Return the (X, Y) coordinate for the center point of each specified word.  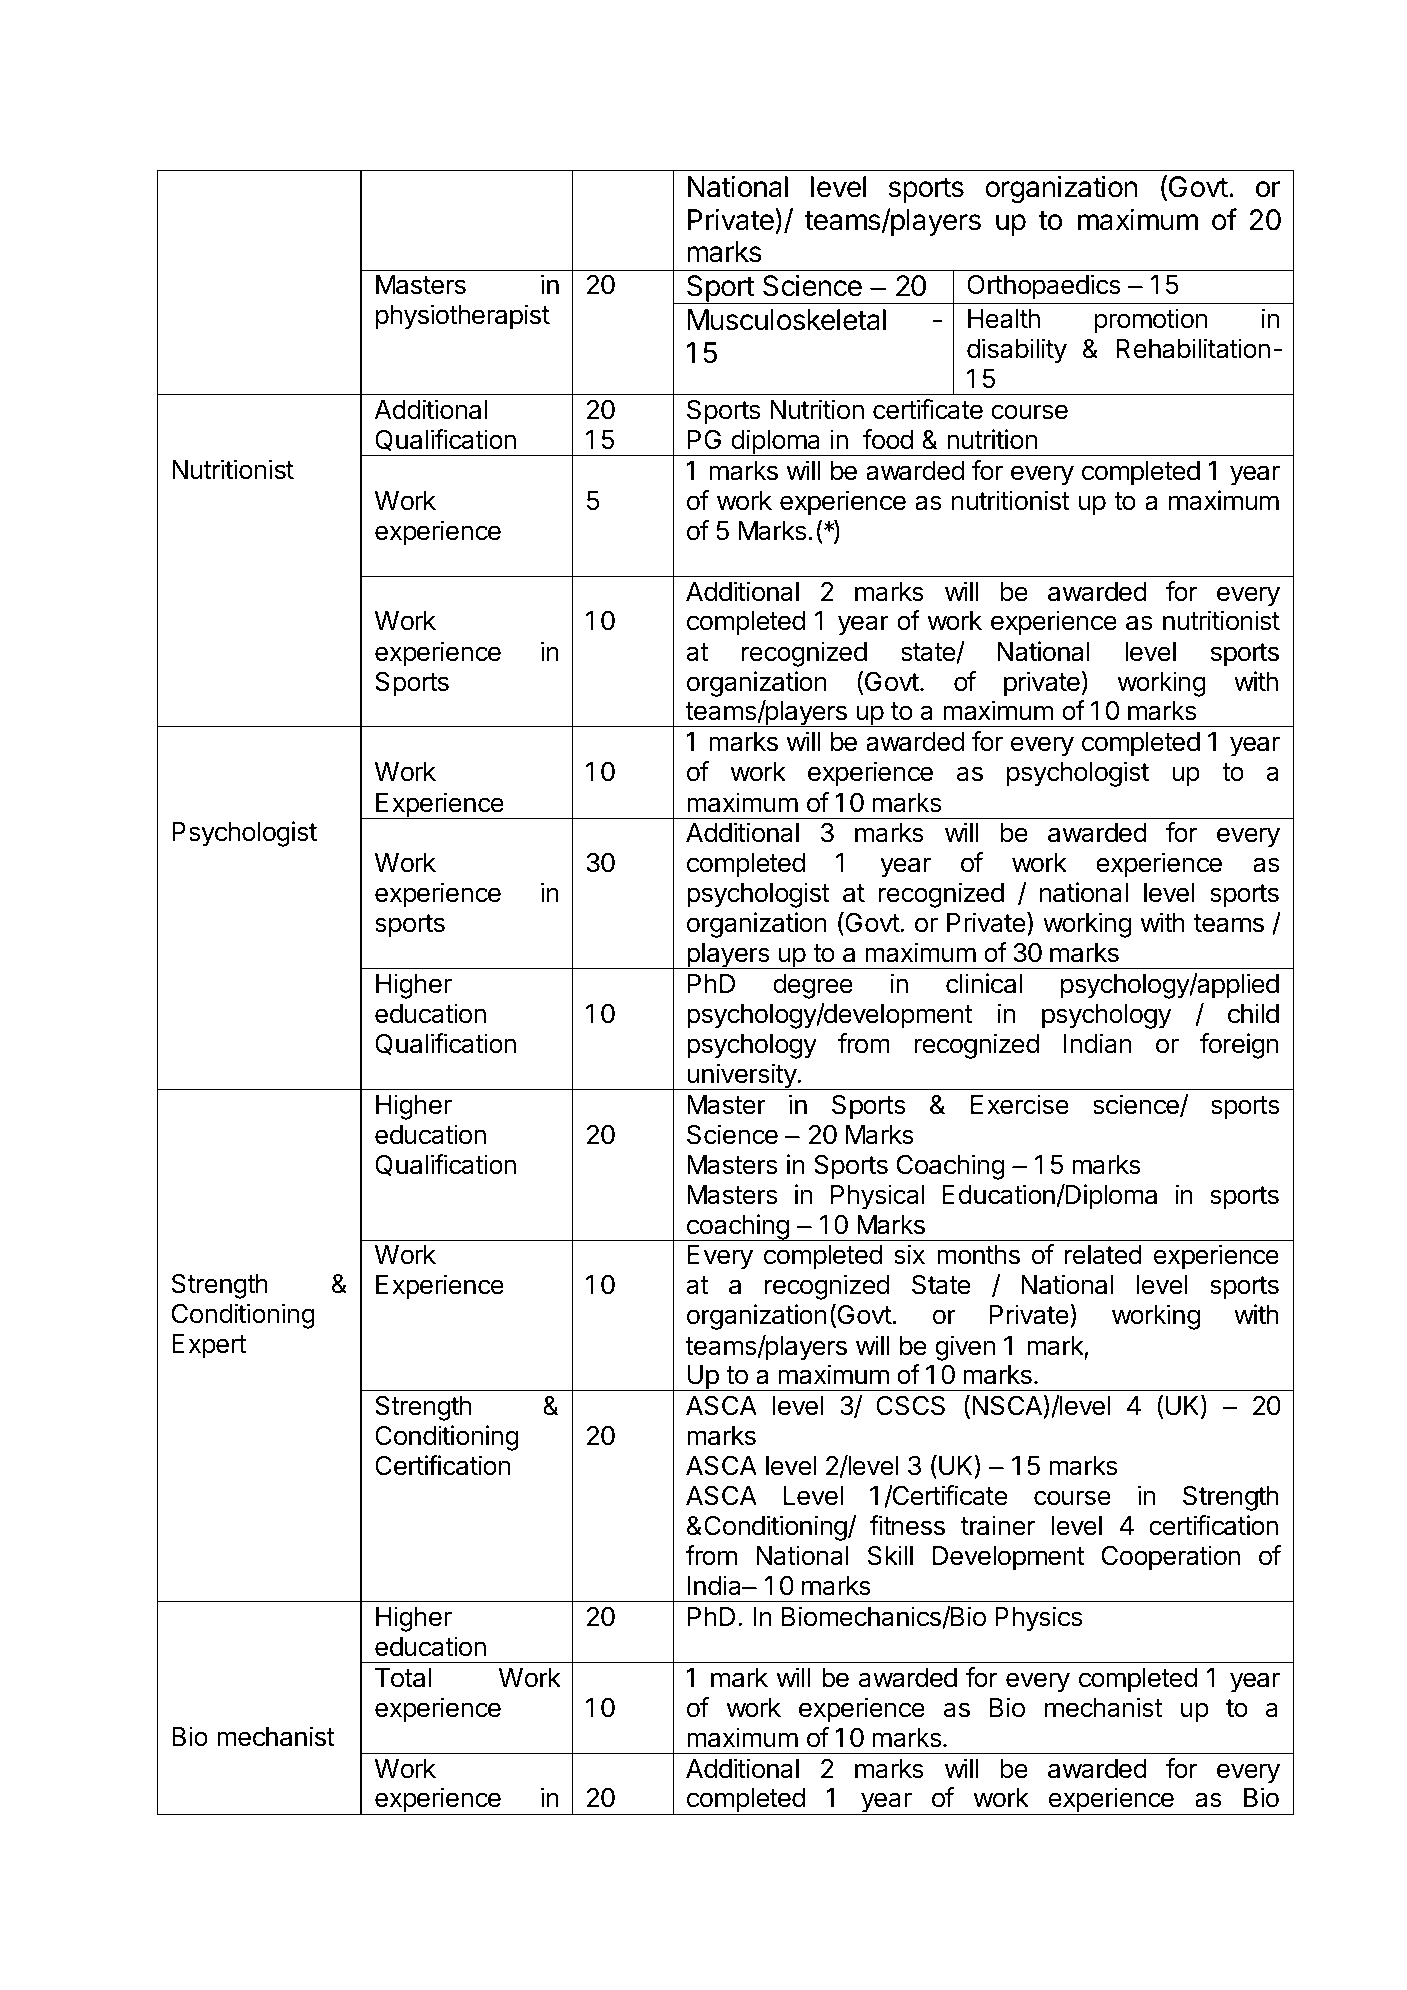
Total (403, 1678)
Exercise (1020, 1104)
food (888, 439)
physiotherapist (463, 317)
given (965, 1348)
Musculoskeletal (787, 320)
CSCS (910, 1406)
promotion (1150, 321)
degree (813, 986)
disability (1017, 351)
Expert (209, 1346)
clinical (984, 983)
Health (1004, 319)
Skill (890, 1555)
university (741, 1076)
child (1253, 1013)
